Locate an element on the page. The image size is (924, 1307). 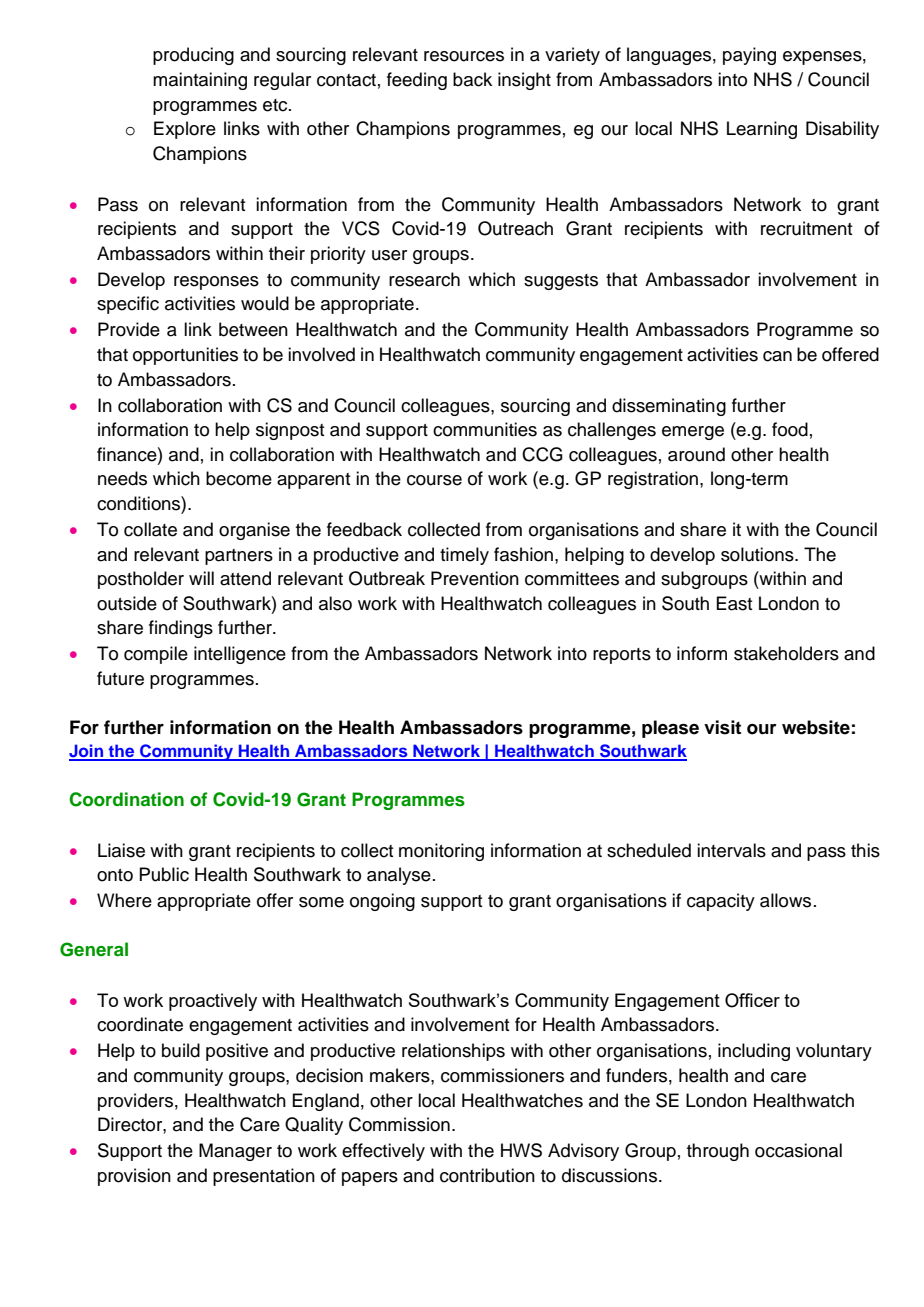
communities is located at coordinates (485, 429).
